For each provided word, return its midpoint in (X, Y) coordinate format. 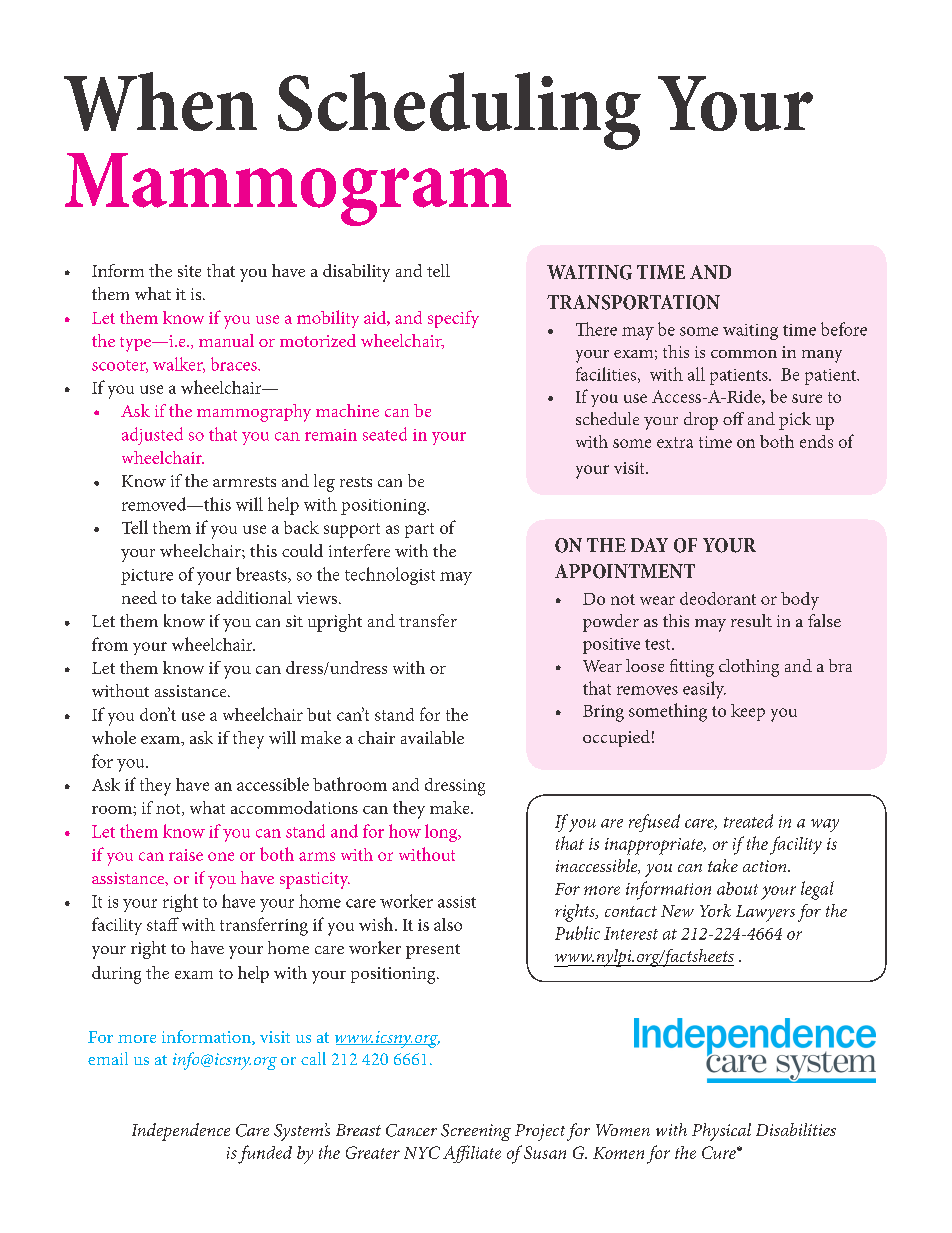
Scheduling (459, 111)
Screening (476, 1132)
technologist (390, 576)
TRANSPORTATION (633, 302)
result (751, 620)
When (160, 101)
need (139, 597)
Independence (181, 1132)
